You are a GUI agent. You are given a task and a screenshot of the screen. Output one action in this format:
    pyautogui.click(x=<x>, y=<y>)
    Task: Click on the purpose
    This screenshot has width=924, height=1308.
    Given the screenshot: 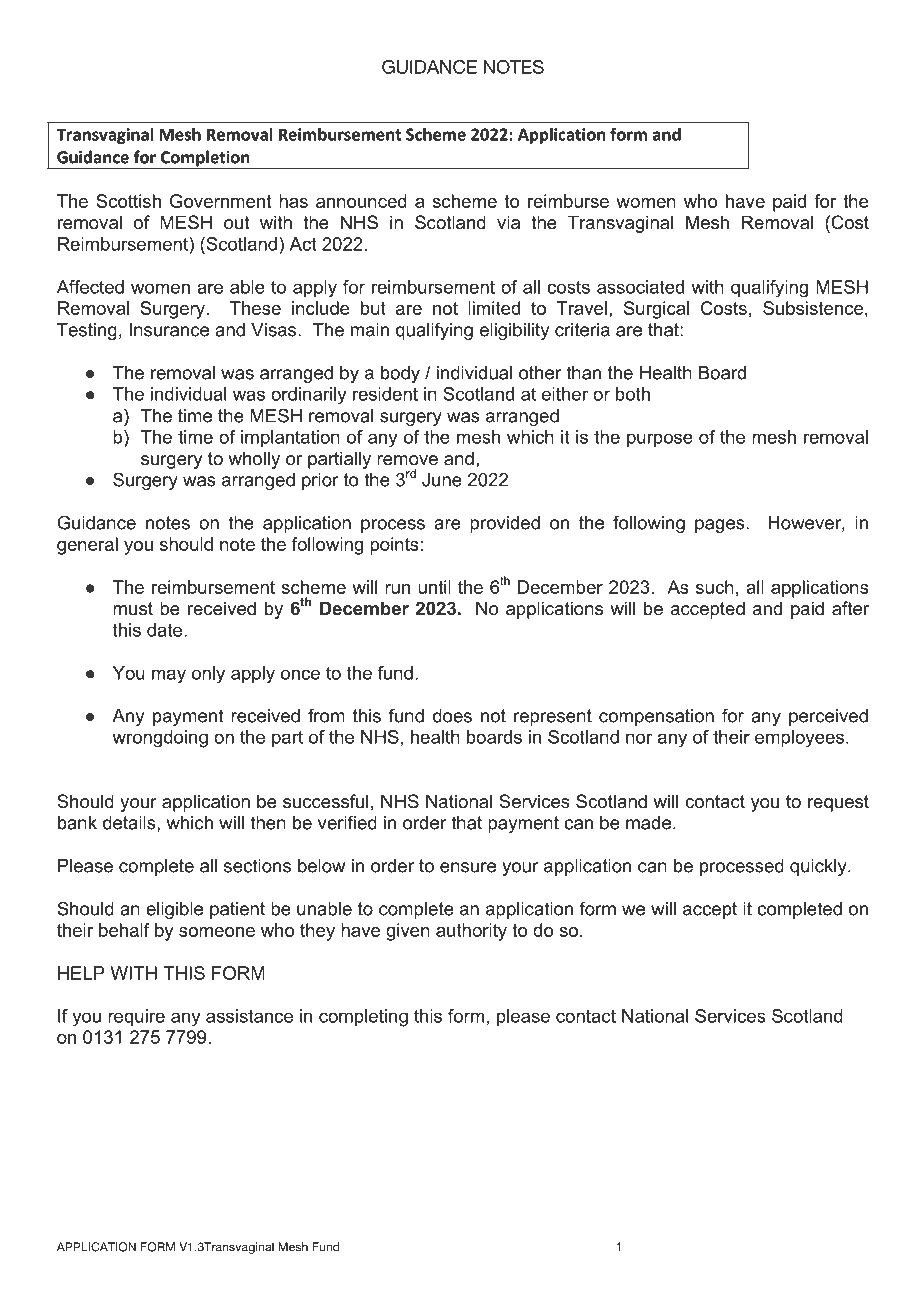 What is the action you would take?
    pyautogui.click(x=660, y=440)
